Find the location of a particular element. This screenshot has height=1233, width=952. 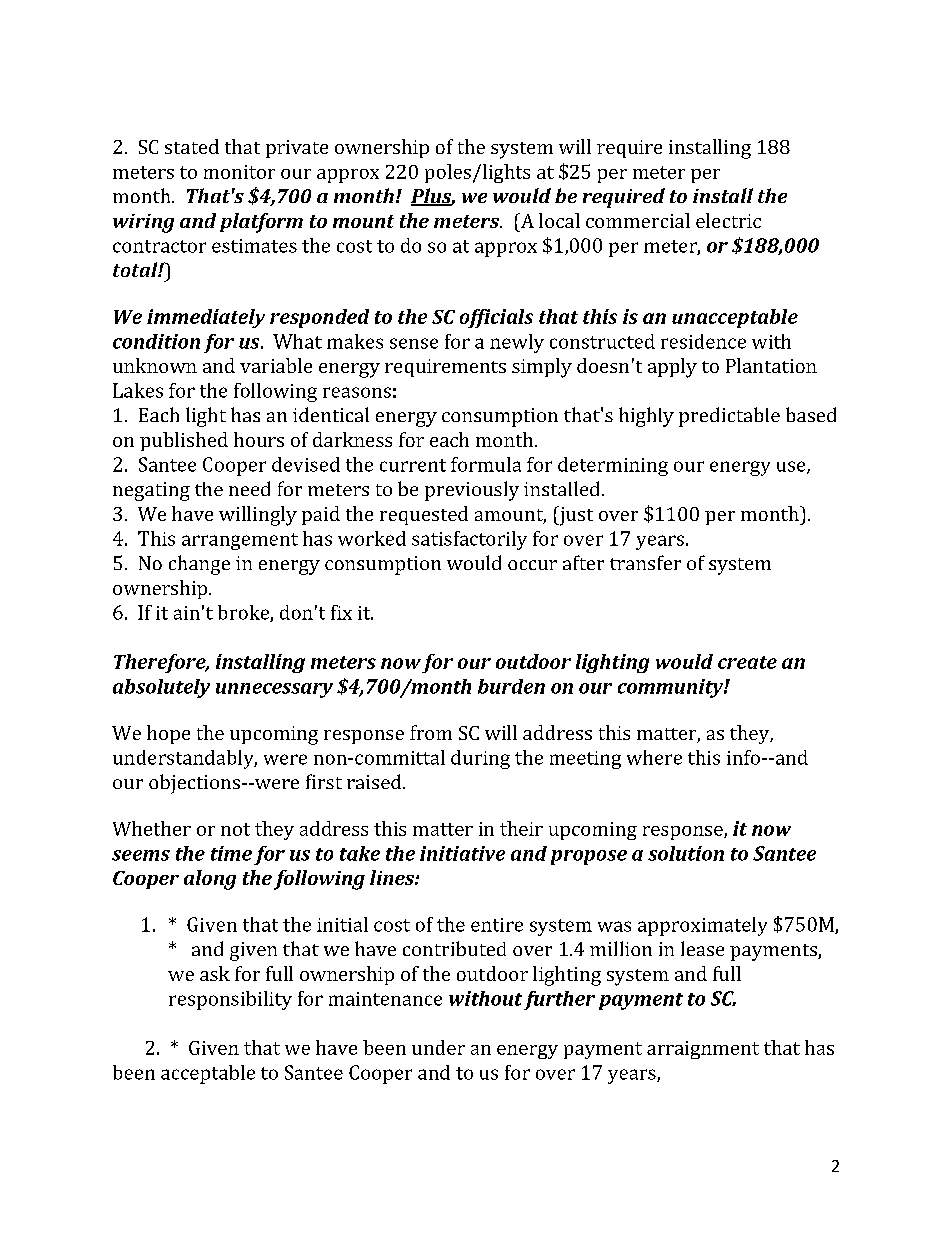

monitor is located at coordinates (239, 172).
